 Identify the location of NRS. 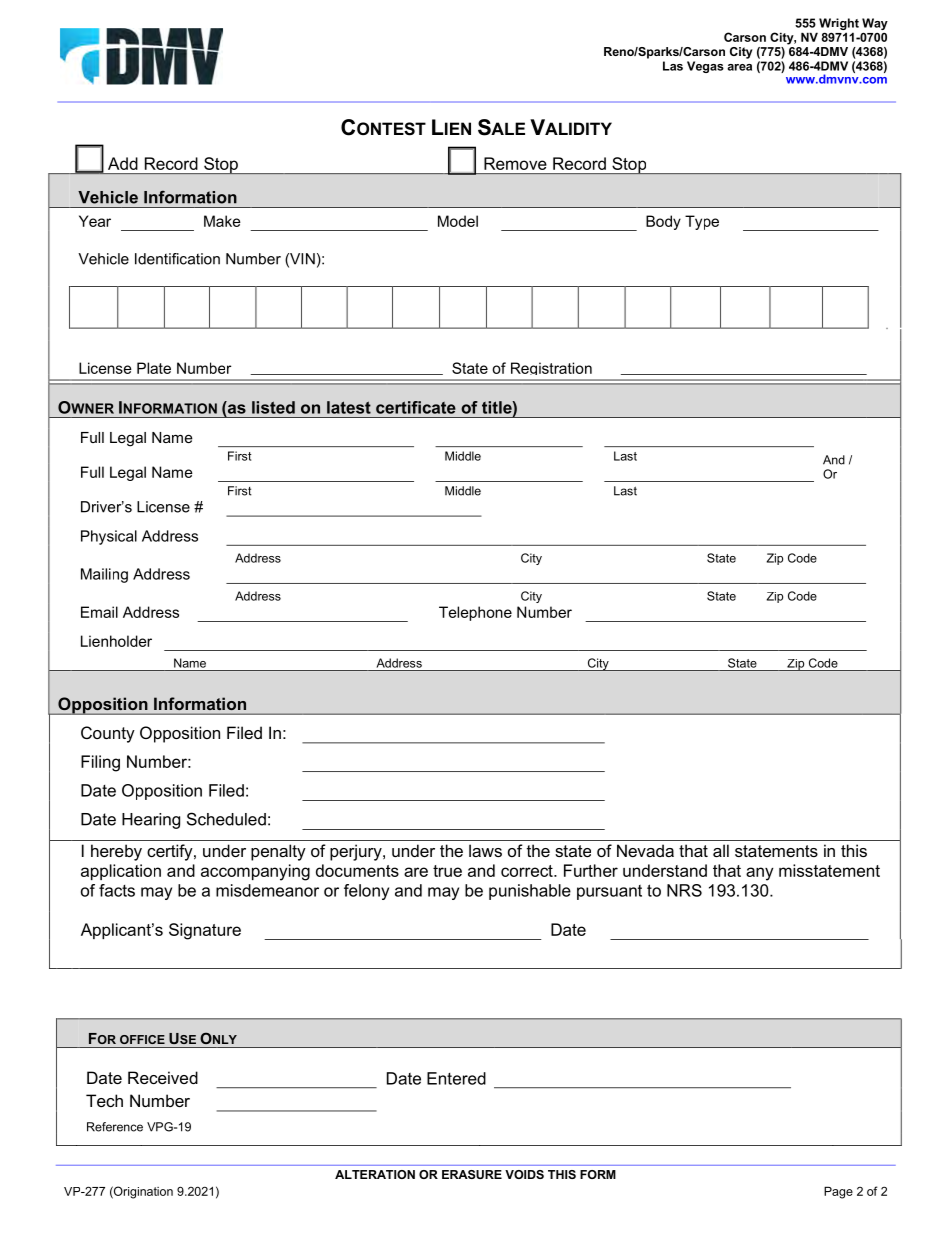
(684, 890).
